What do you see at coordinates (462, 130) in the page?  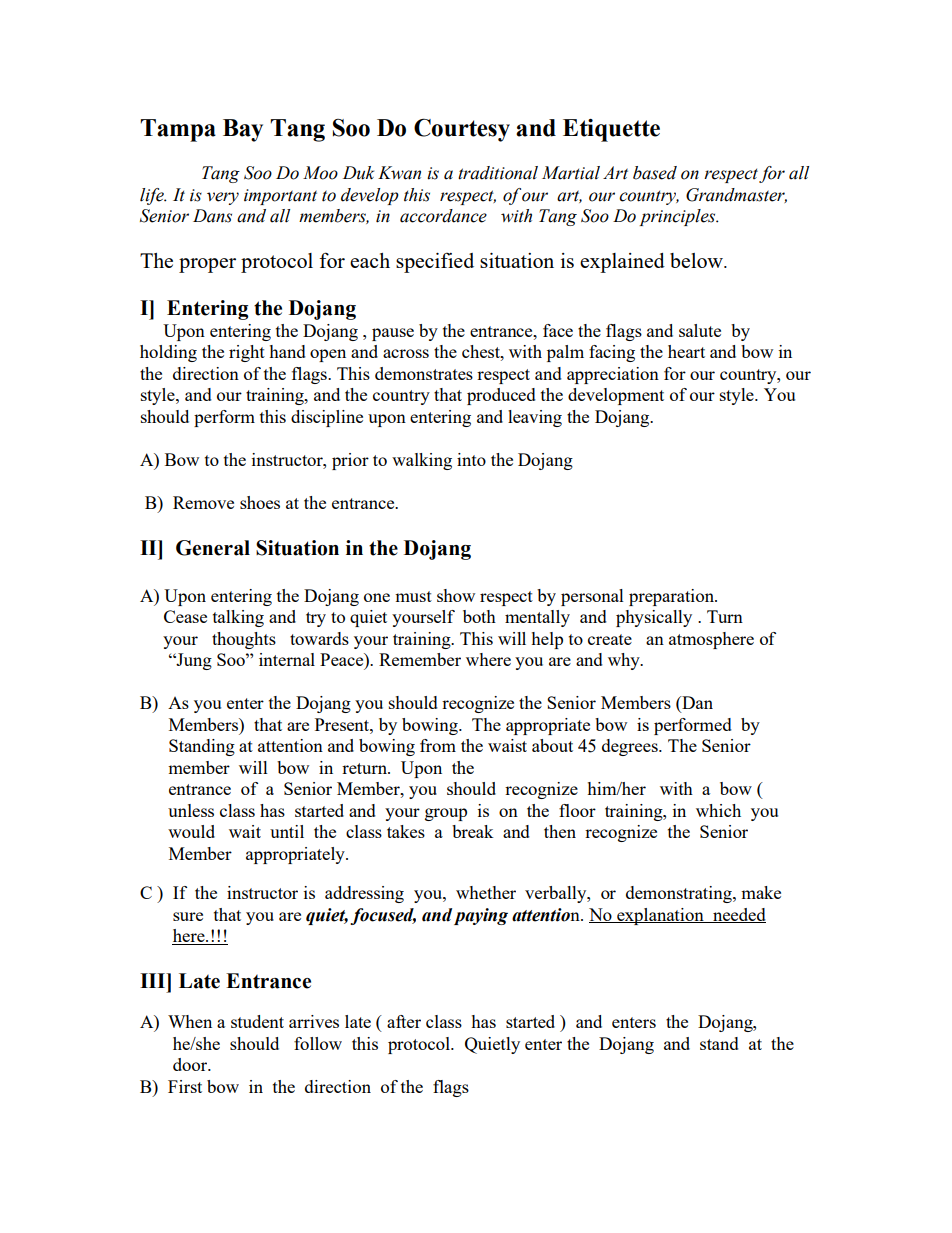 I see `Courtesy` at bounding box center [462, 130].
